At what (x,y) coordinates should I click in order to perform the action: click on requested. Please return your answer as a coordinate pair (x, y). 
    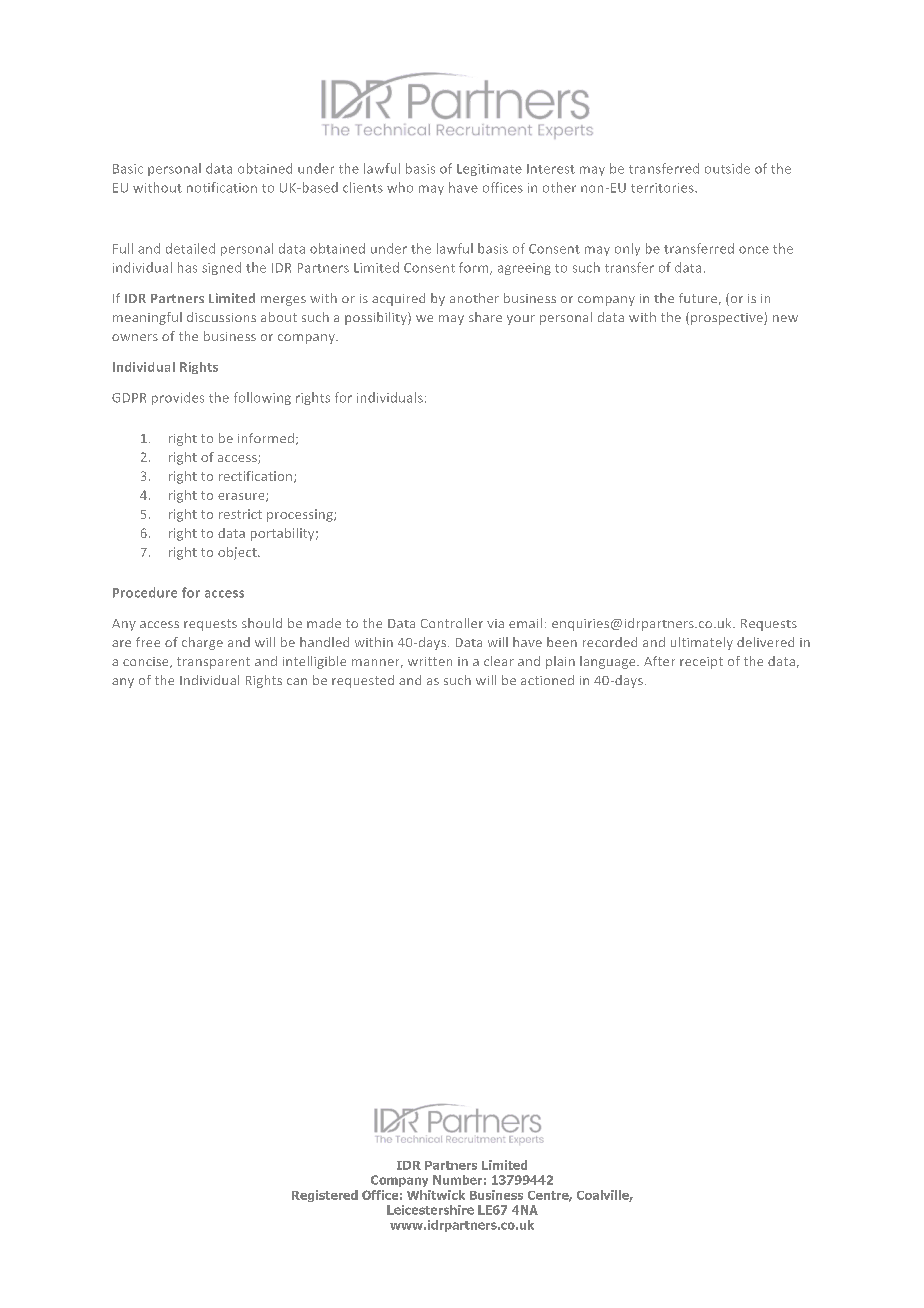
    Looking at the image, I should click on (363, 681).
